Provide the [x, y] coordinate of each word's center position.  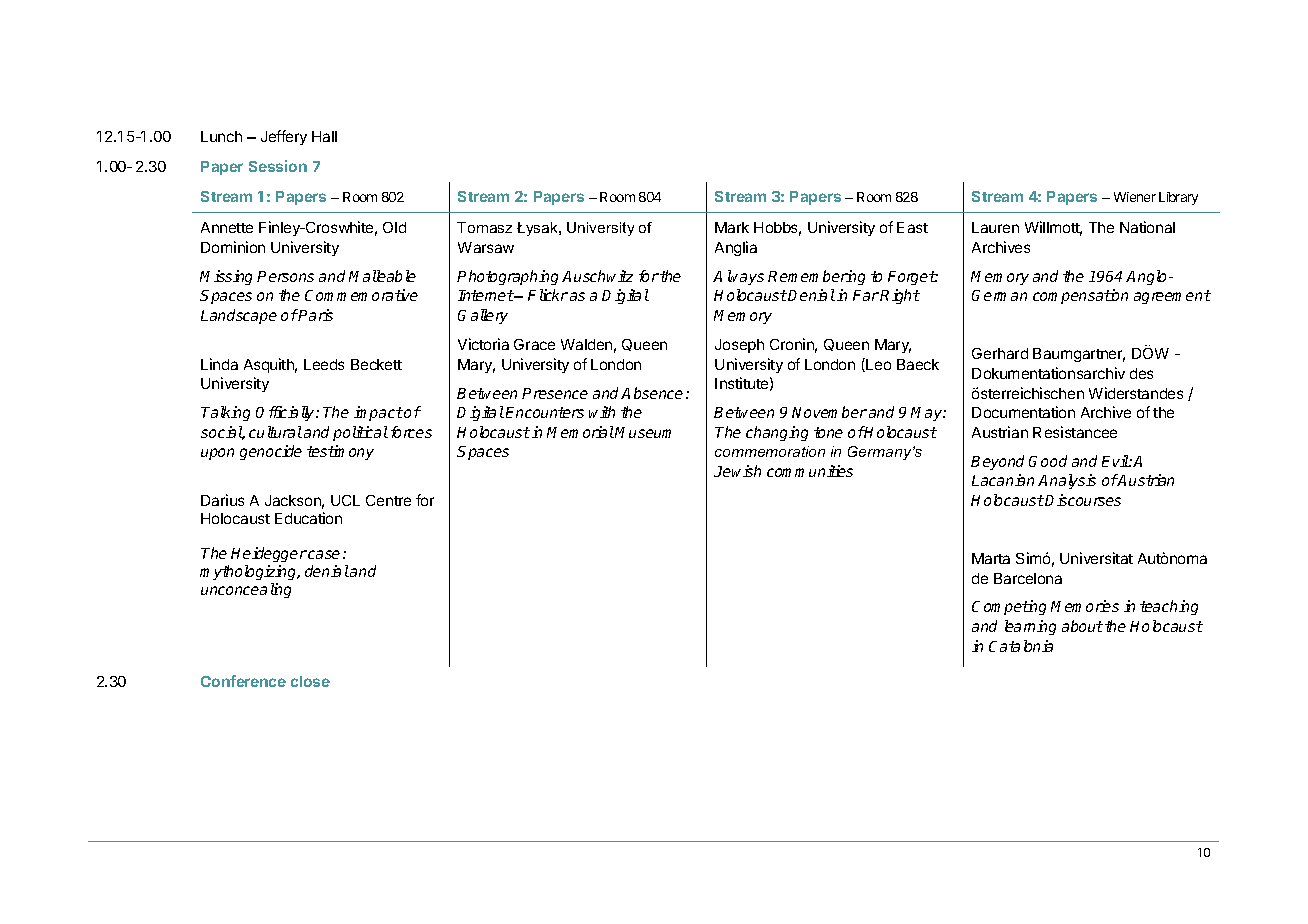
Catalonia [1021, 646]
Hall [324, 136]
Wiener [1135, 197]
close [310, 681]
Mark [732, 227]
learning [1030, 627]
